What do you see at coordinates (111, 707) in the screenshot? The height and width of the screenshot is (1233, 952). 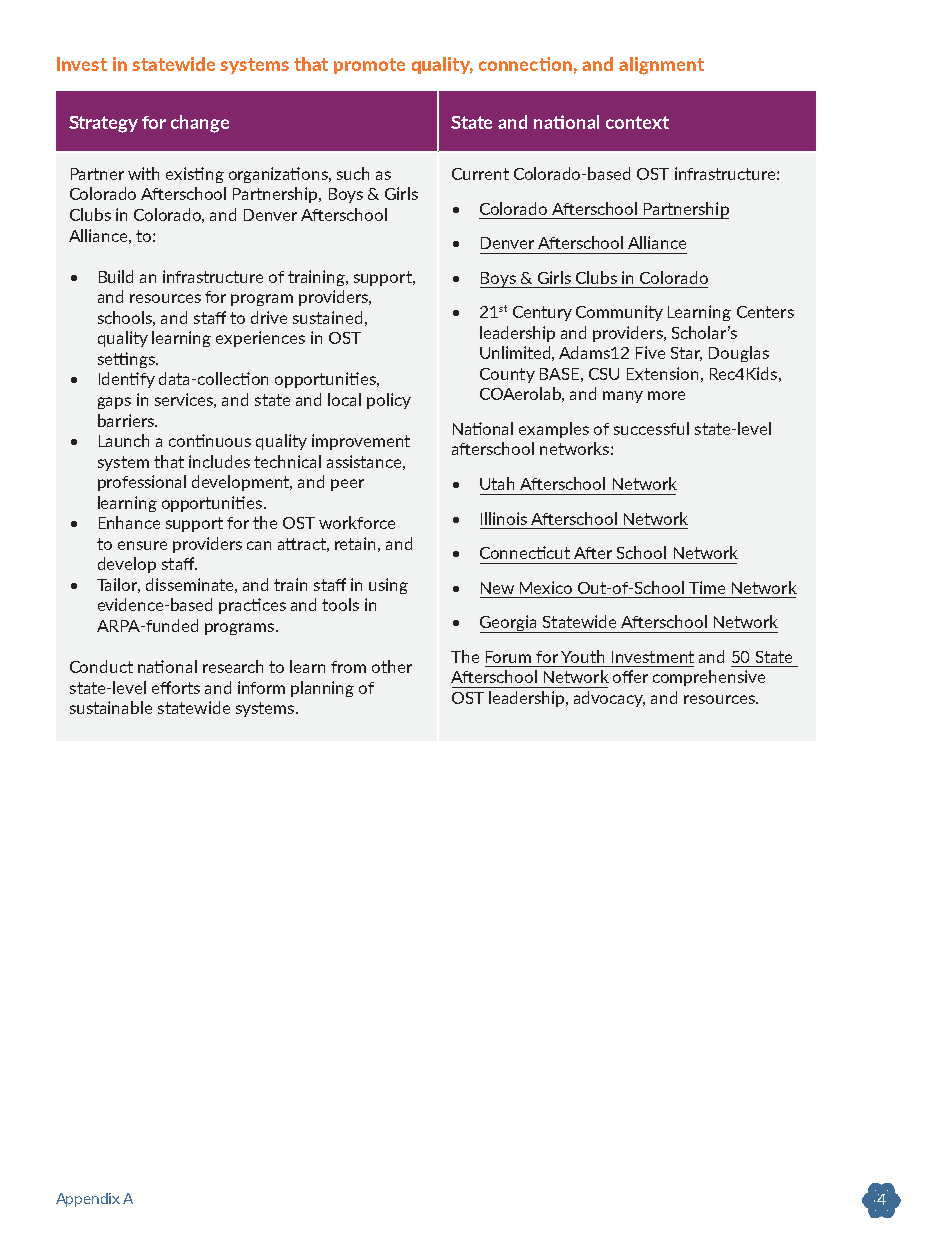 I see `sustainable` at bounding box center [111, 707].
